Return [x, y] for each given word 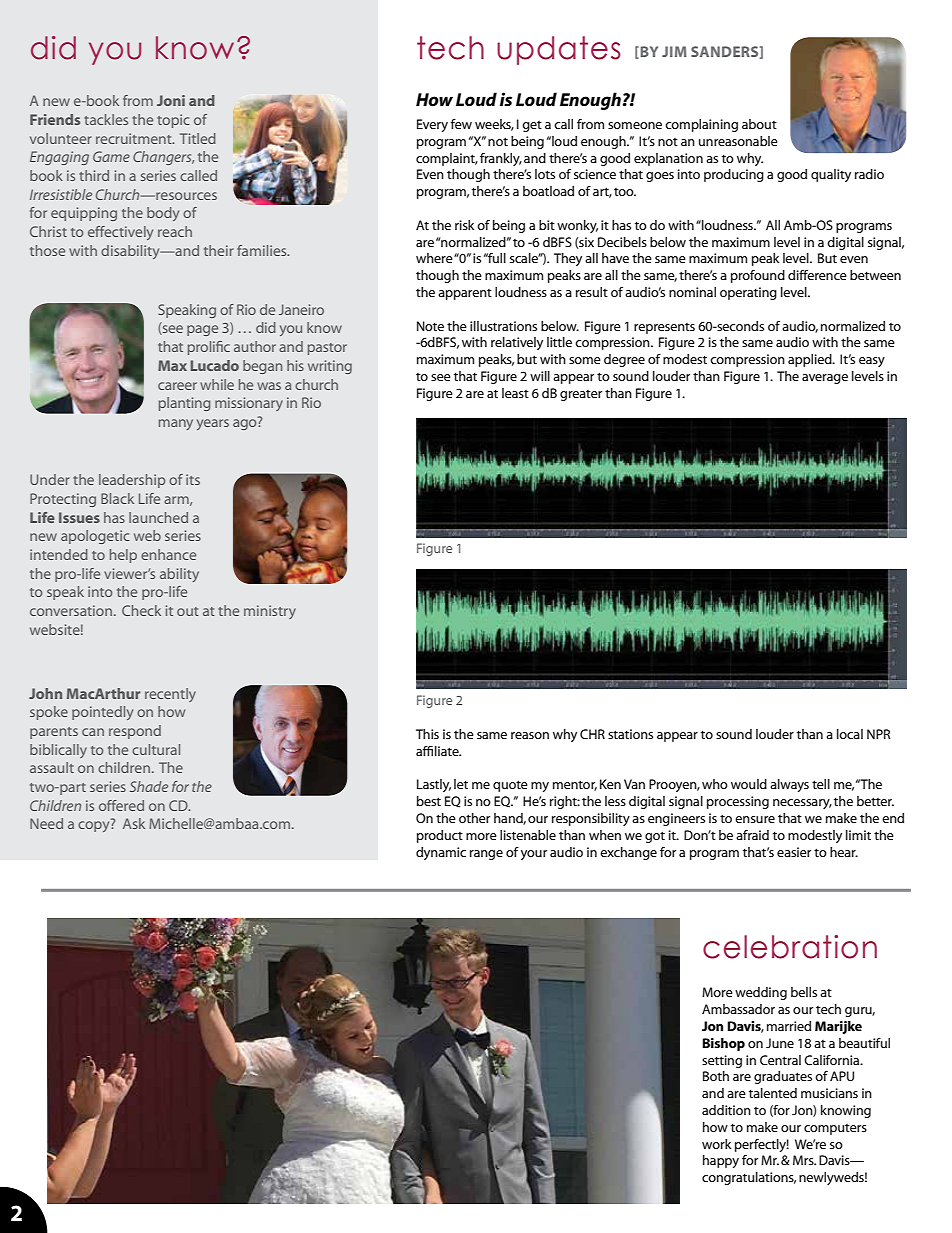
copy [95, 825]
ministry [270, 612]
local [850, 734]
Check [141, 610]
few [461, 124]
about [759, 124]
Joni [171, 100]
